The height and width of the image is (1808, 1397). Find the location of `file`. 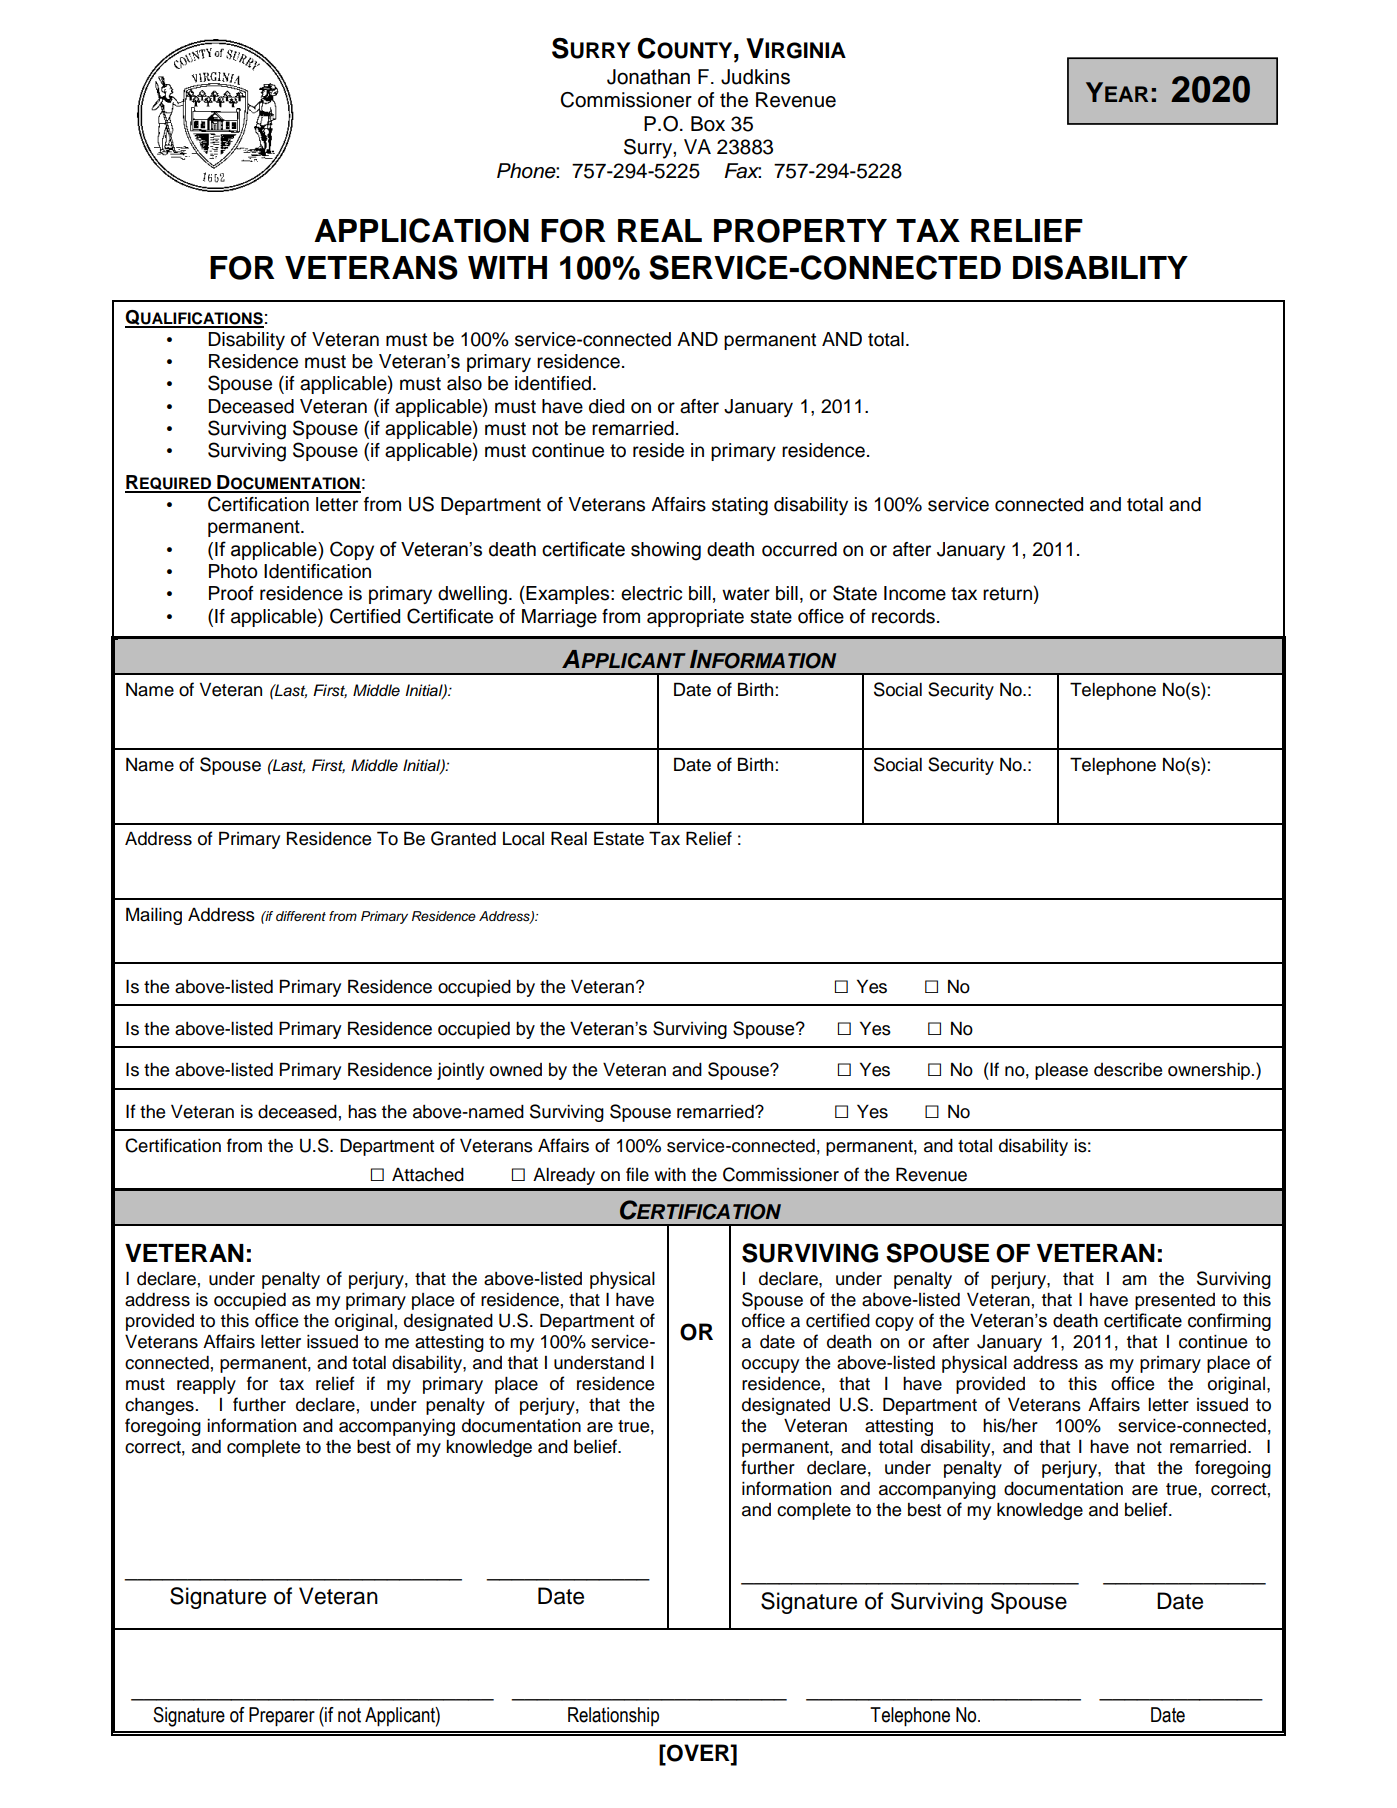

file is located at coordinates (637, 1174).
